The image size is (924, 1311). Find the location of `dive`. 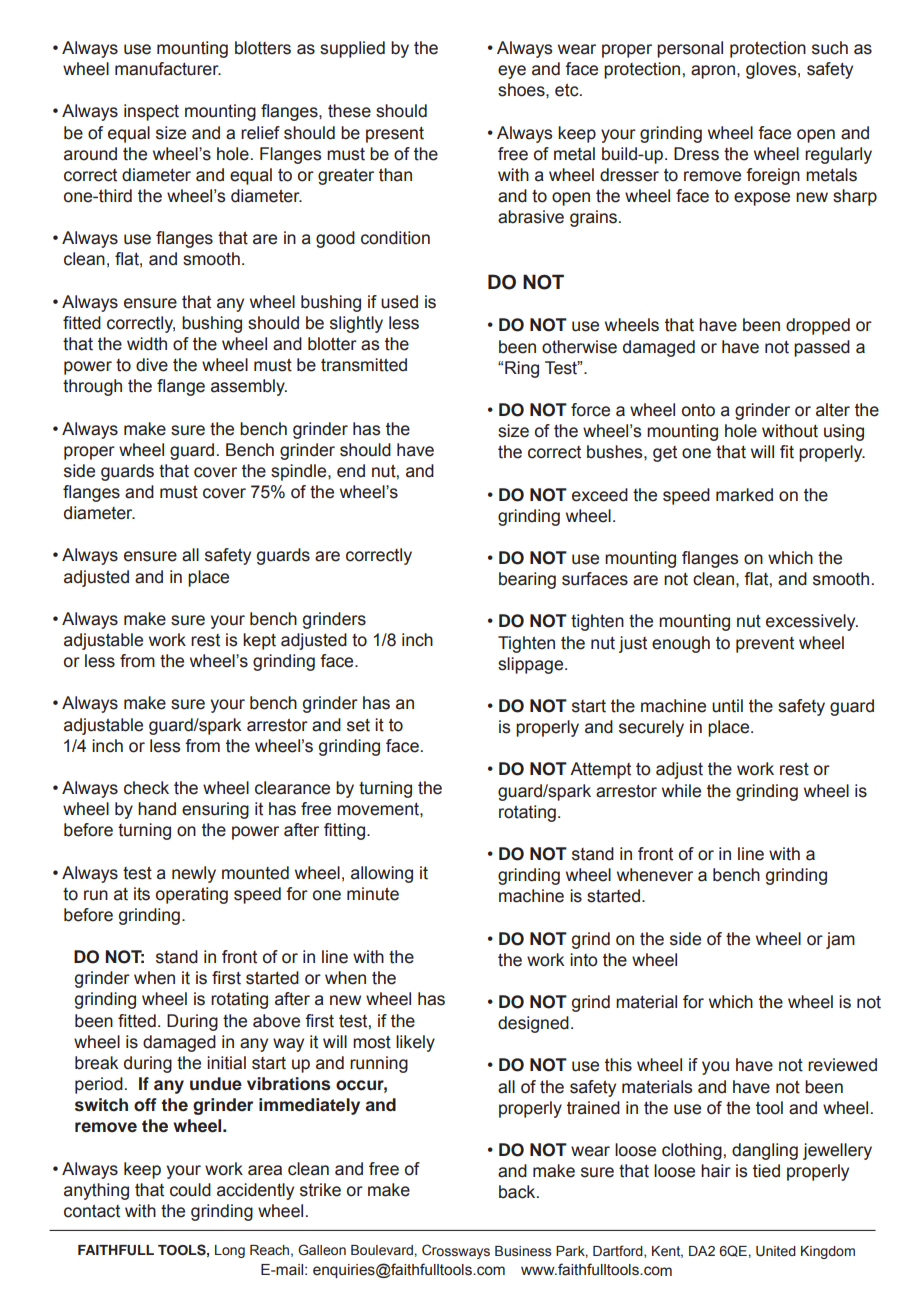

dive is located at coordinates (152, 365).
